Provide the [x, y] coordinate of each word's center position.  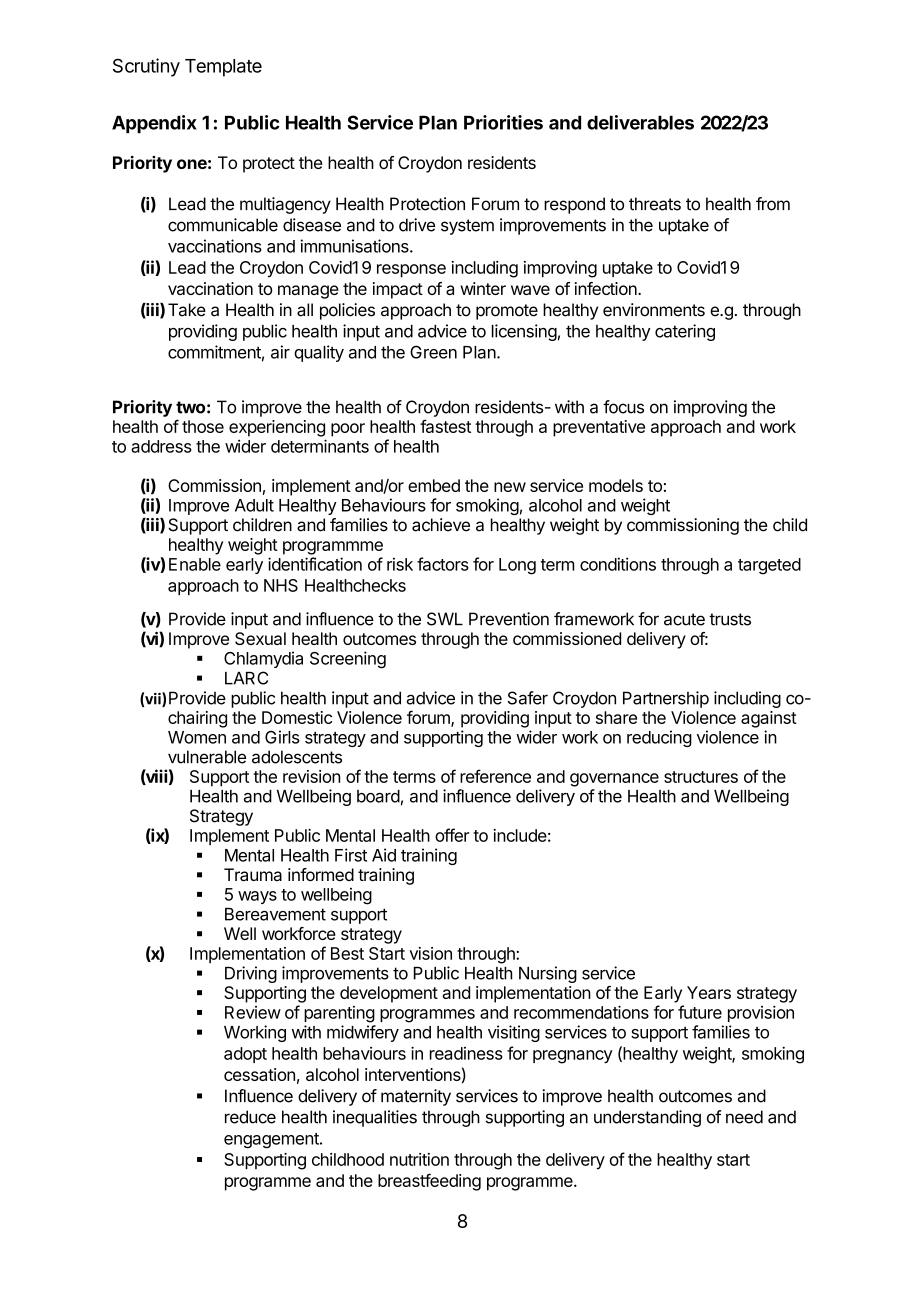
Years [709, 992]
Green [433, 352]
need [744, 1117]
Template [223, 68]
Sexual [260, 638]
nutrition [419, 1159]
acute [684, 619]
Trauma [253, 875]
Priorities [503, 122]
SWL [445, 619]
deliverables [640, 122]
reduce [250, 1117]
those [203, 426]
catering [685, 332]
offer [452, 835]
